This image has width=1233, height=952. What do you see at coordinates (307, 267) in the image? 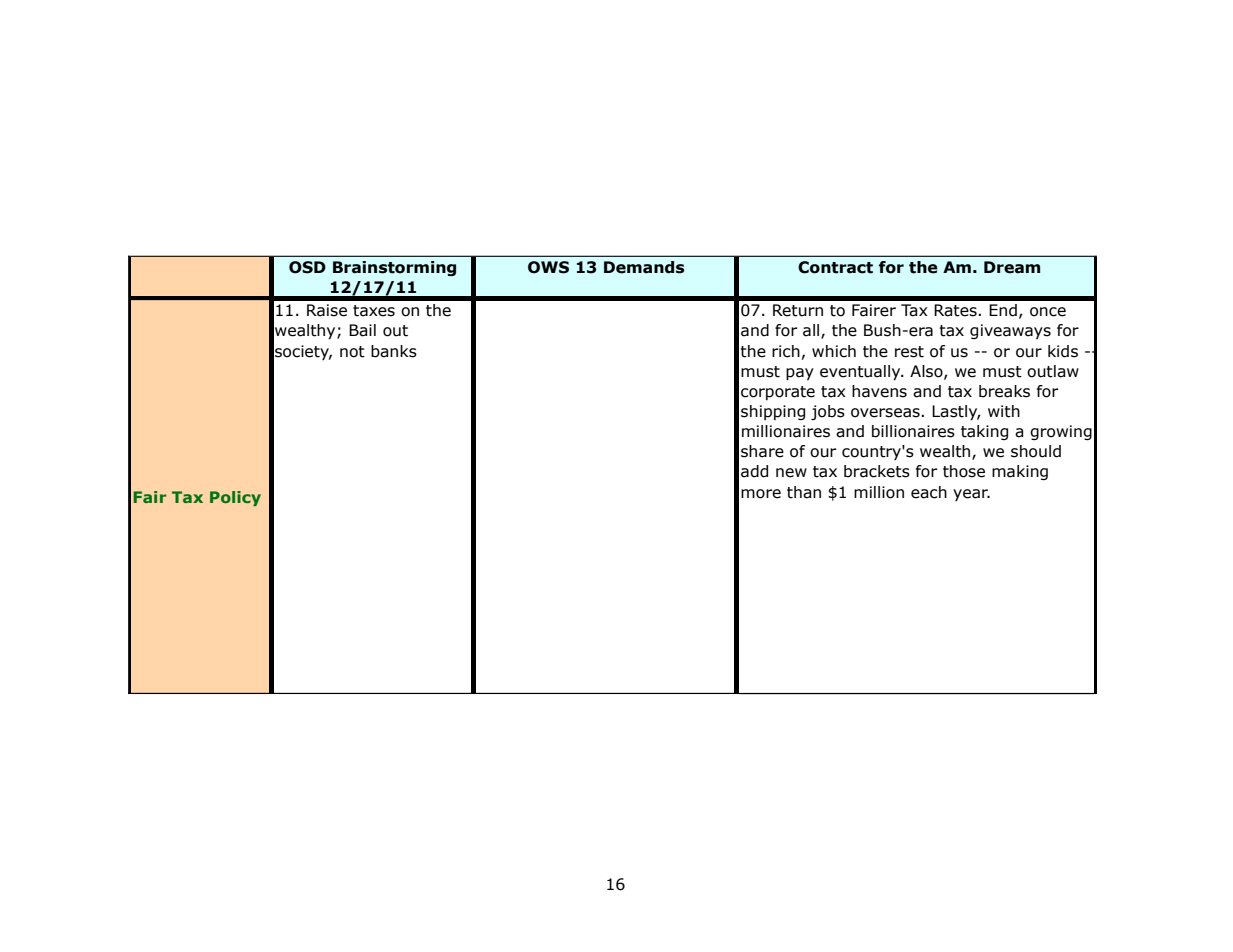
I see `OSD` at bounding box center [307, 267].
